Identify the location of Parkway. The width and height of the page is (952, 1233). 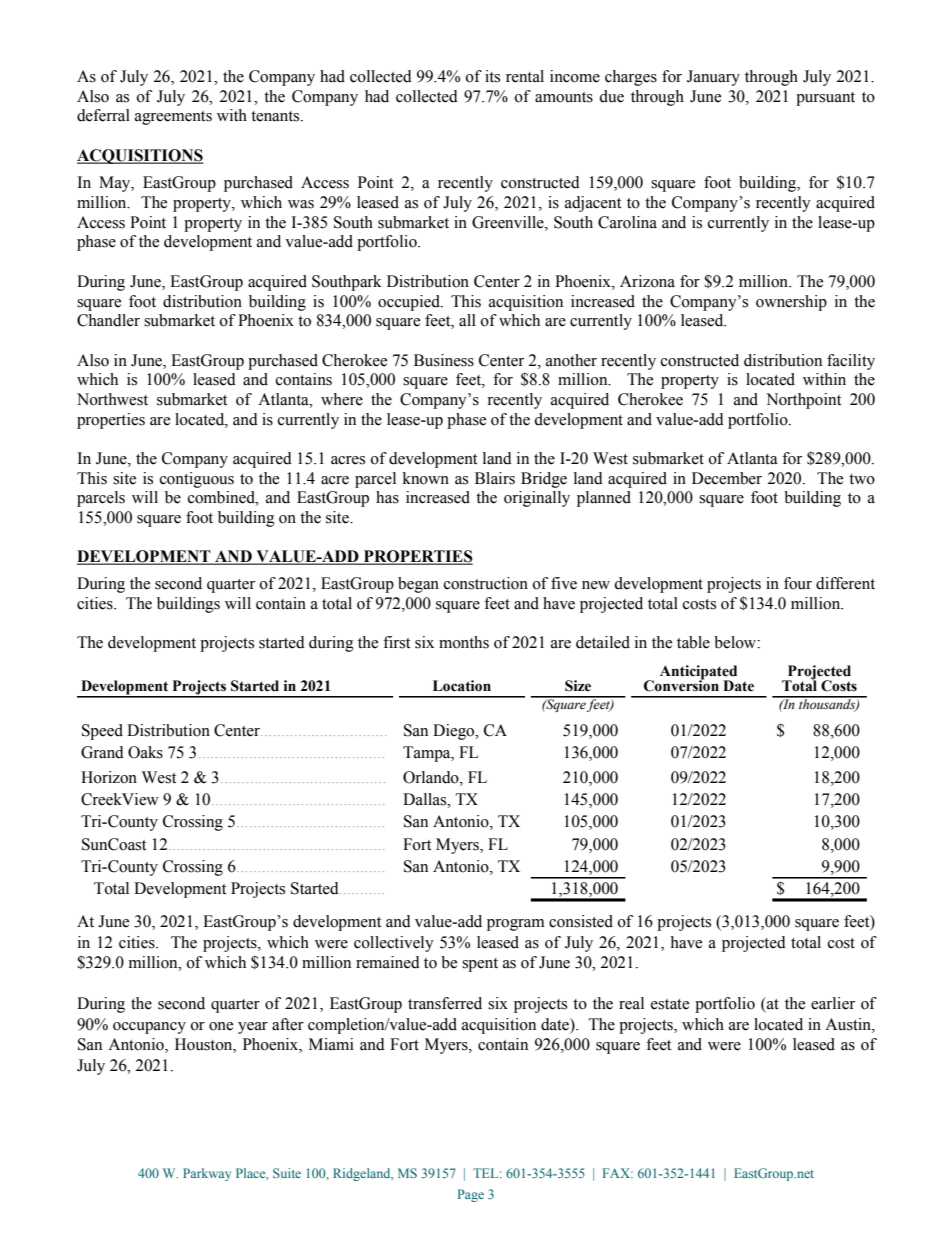
(207, 1174).
